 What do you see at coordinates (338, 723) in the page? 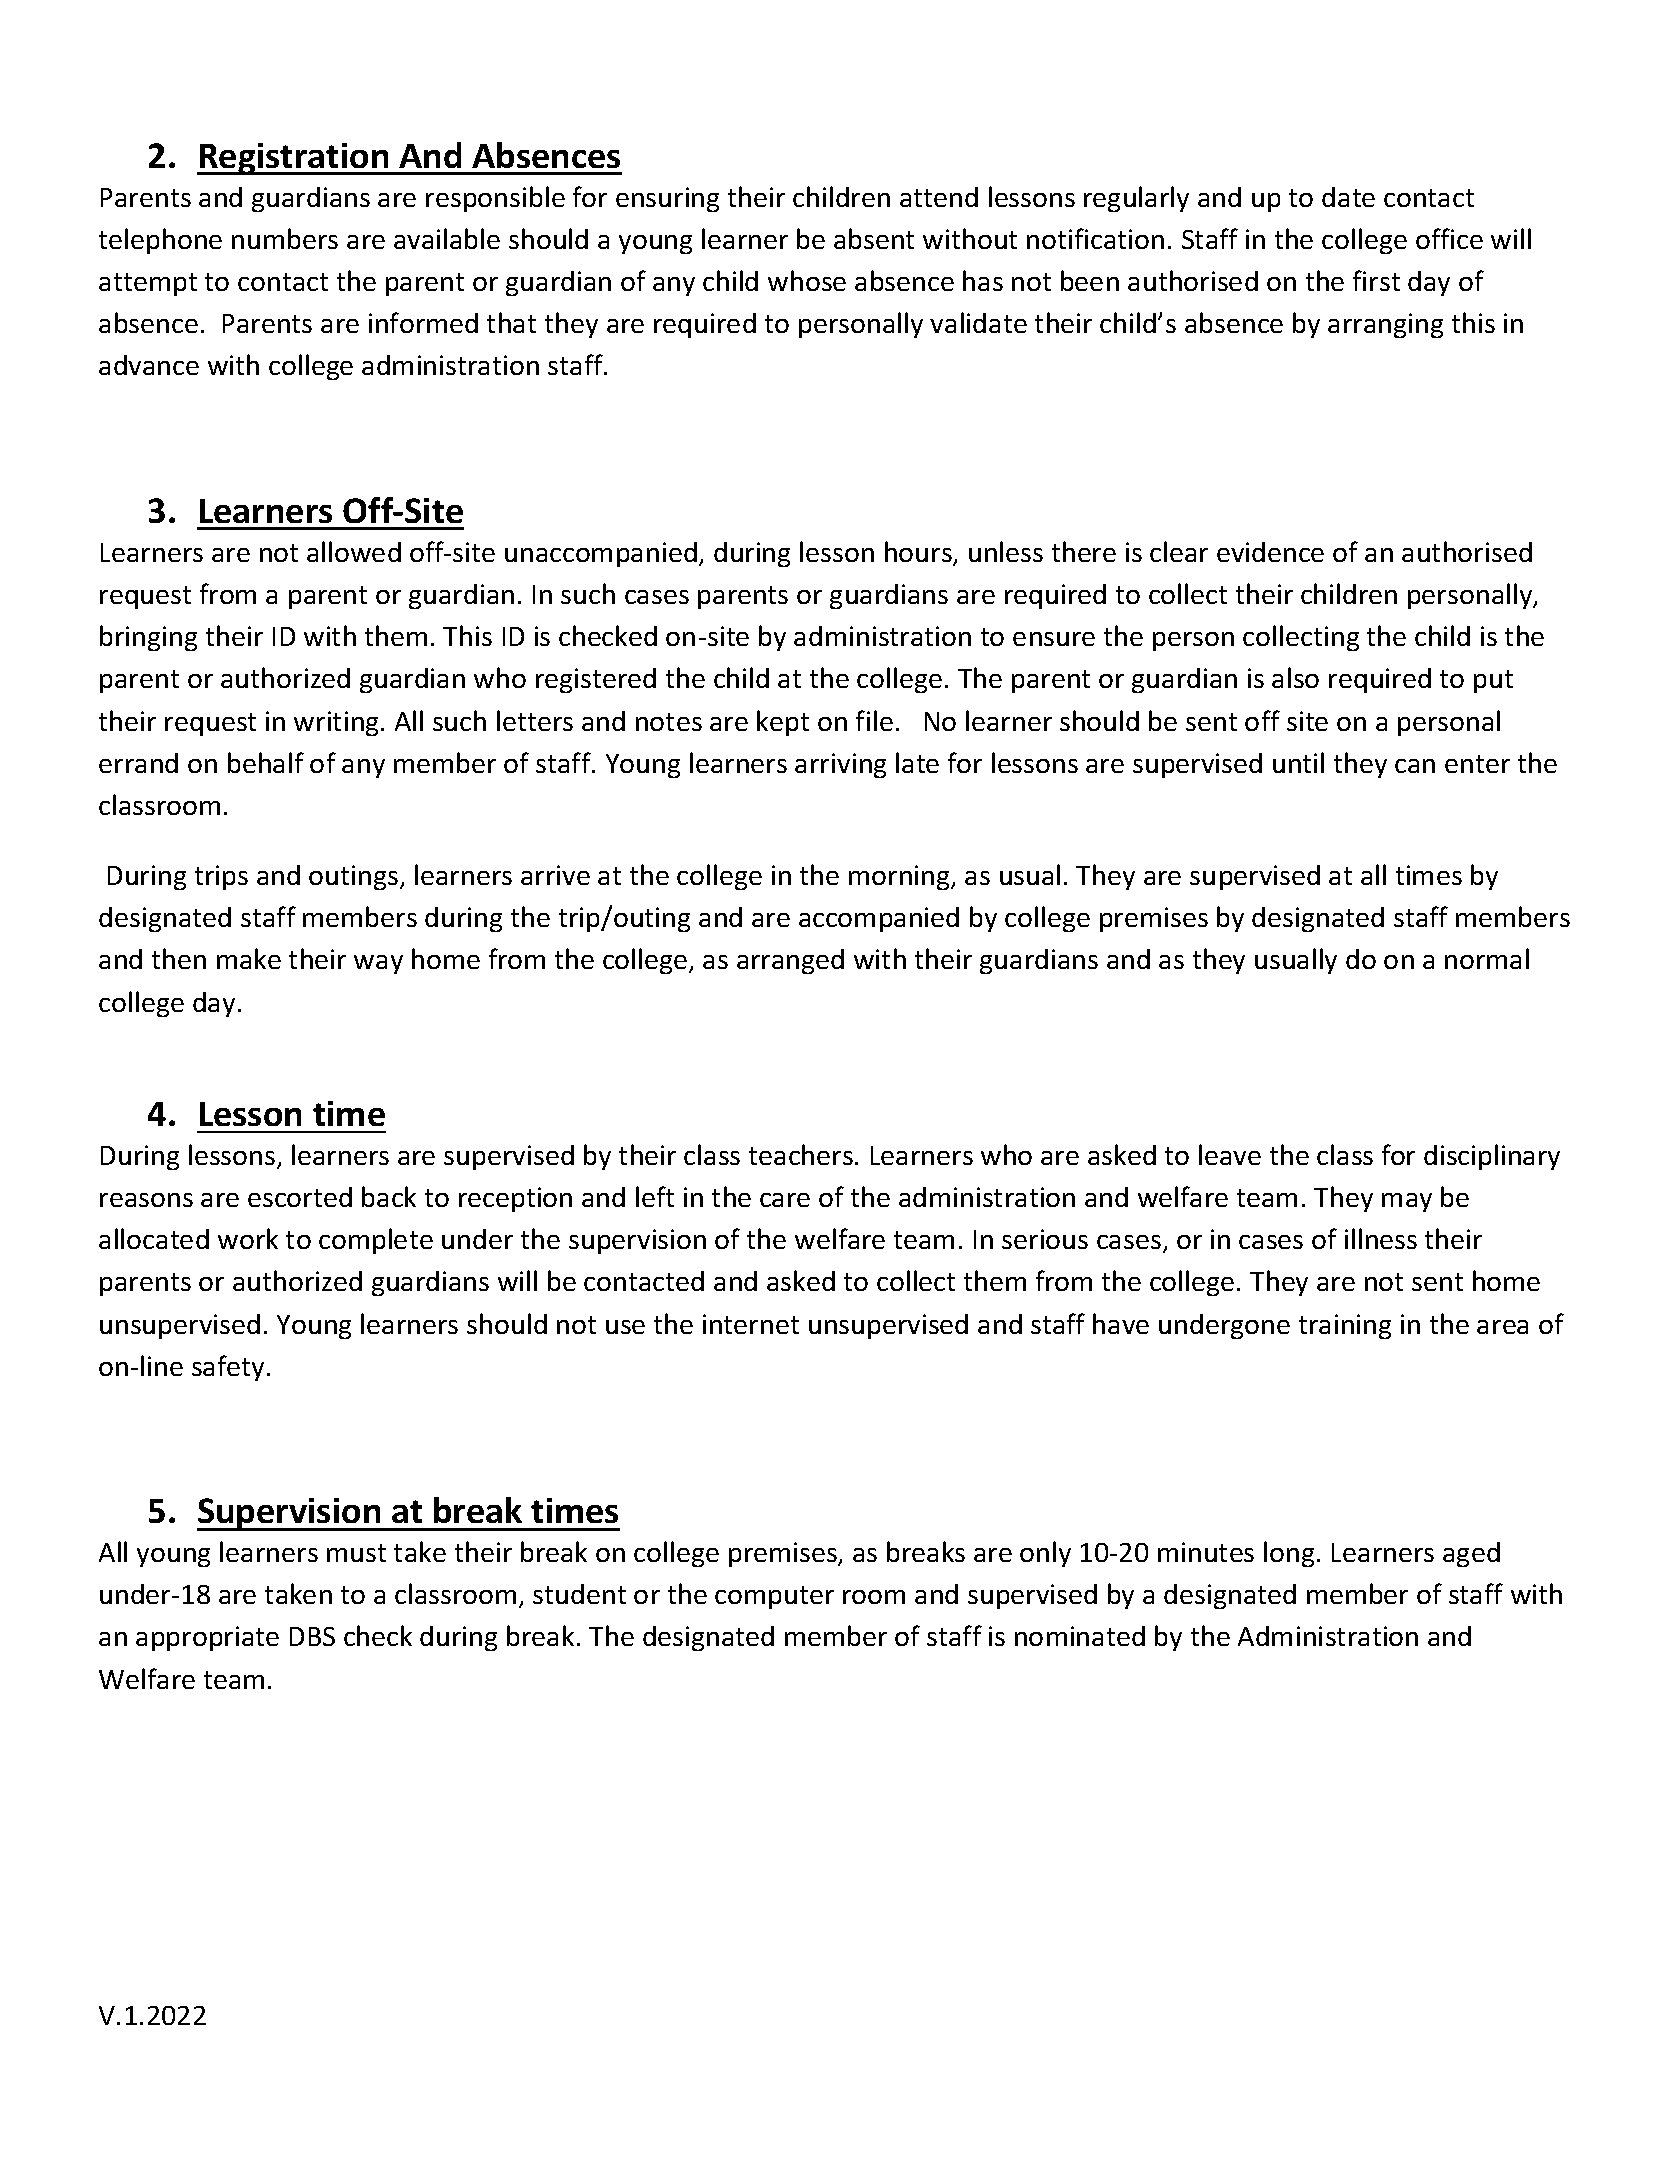
I see `writing` at bounding box center [338, 723].
